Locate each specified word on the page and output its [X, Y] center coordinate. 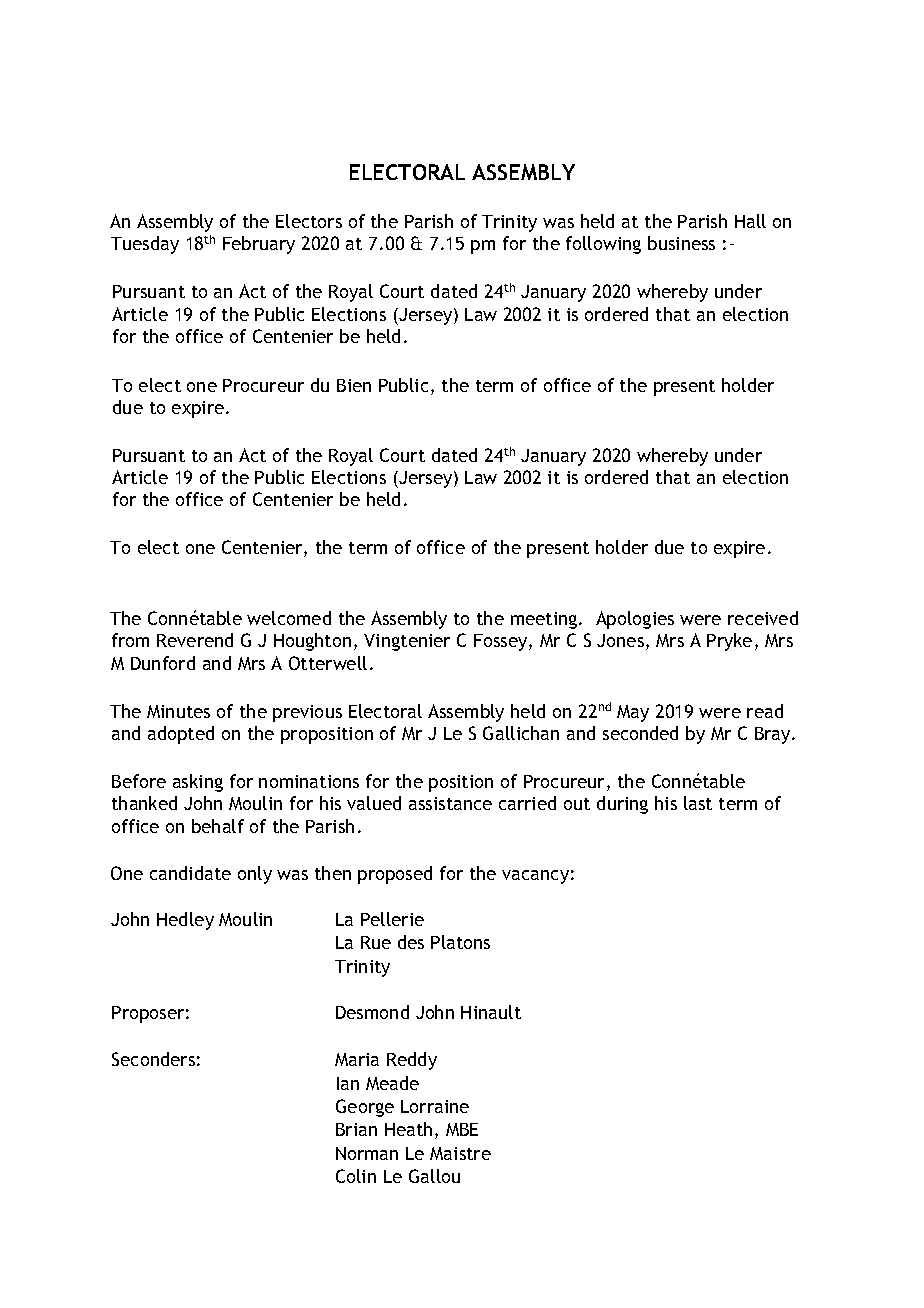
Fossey [502, 642]
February [259, 245]
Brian [356, 1129]
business [681, 243]
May [633, 713]
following [603, 245]
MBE [462, 1129]
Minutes [178, 711]
